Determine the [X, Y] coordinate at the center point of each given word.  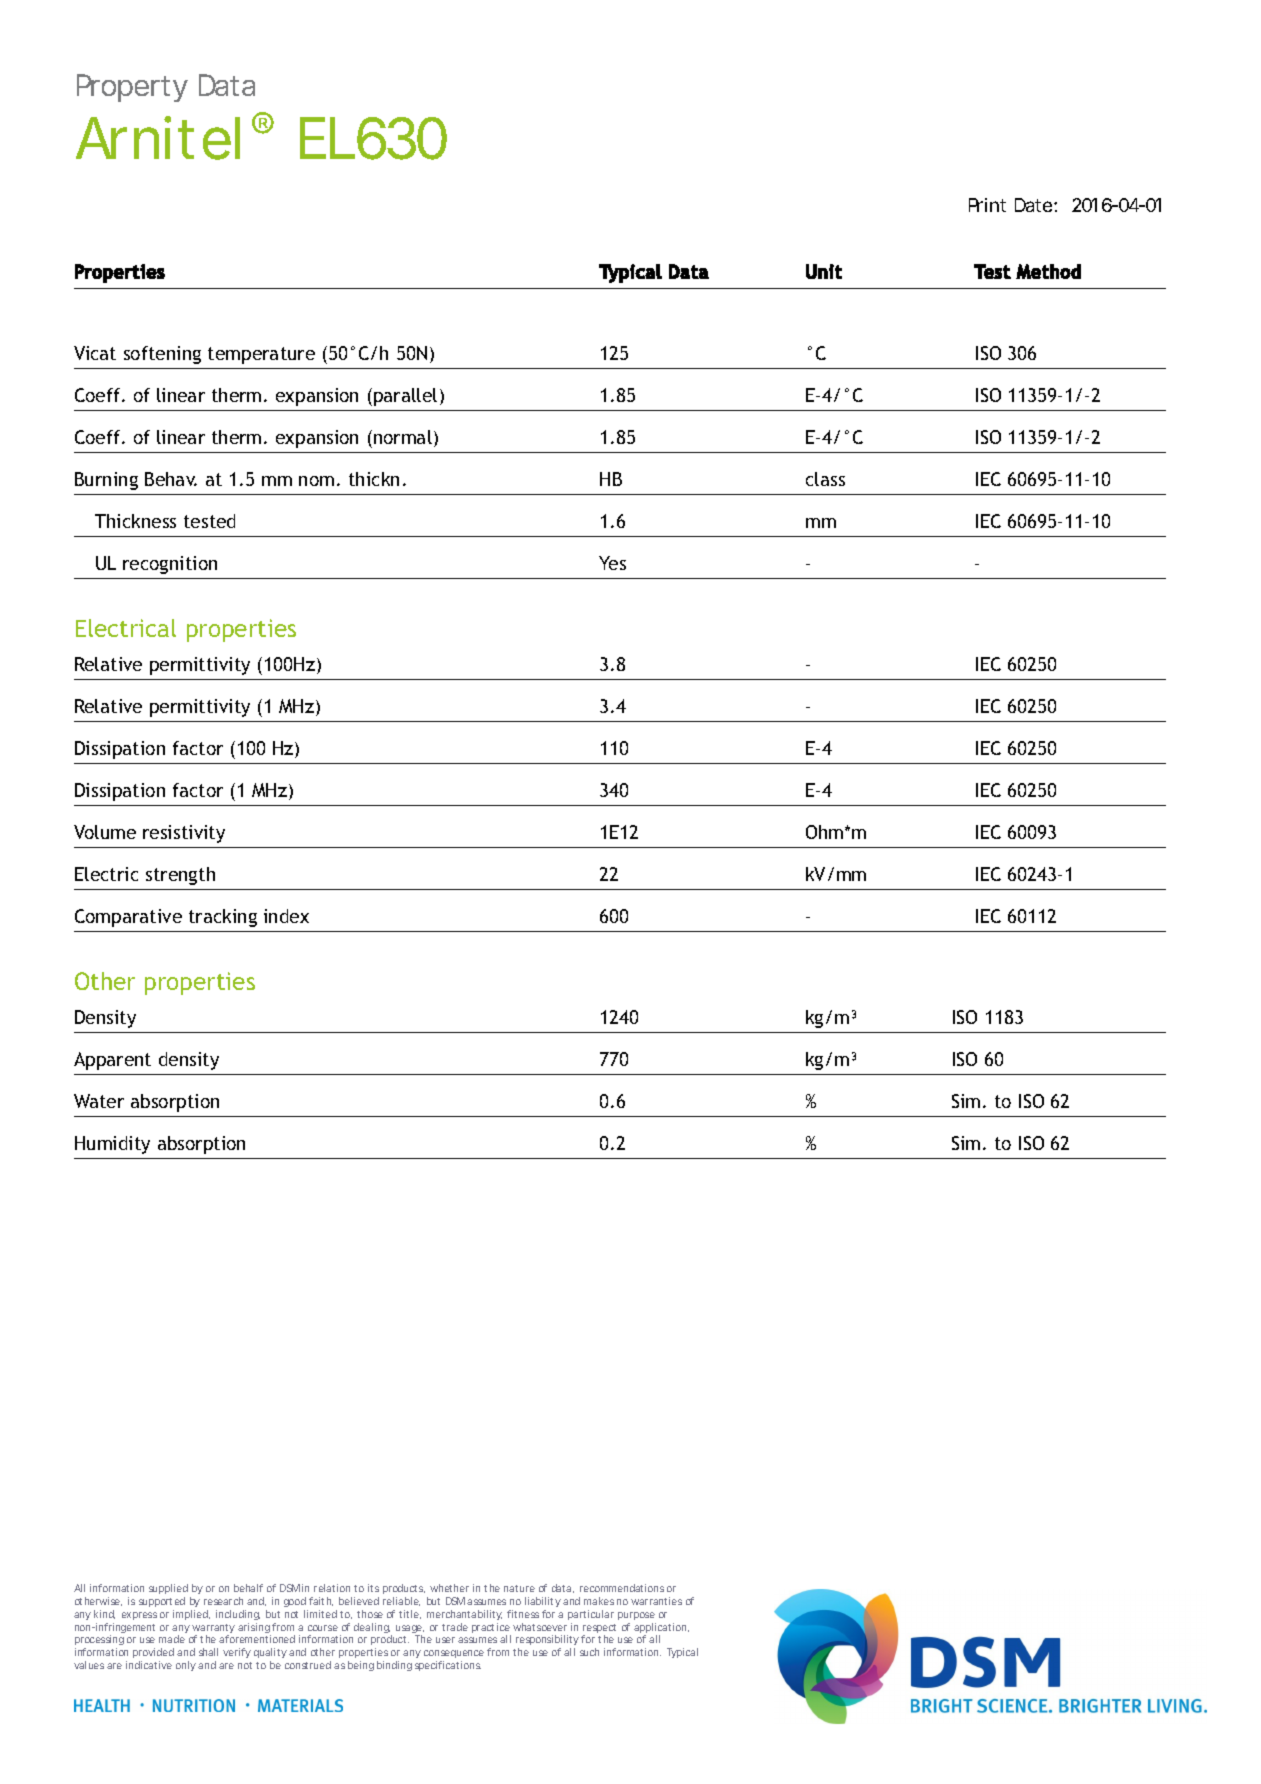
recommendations [622, 1588]
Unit [824, 271]
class [825, 479]
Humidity [112, 1145]
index [286, 916]
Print [987, 205]
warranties [656, 1601]
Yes [612, 563]
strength [180, 876]
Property [132, 88]
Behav [171, 479]
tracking [223, 918]
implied [190, 1615]
